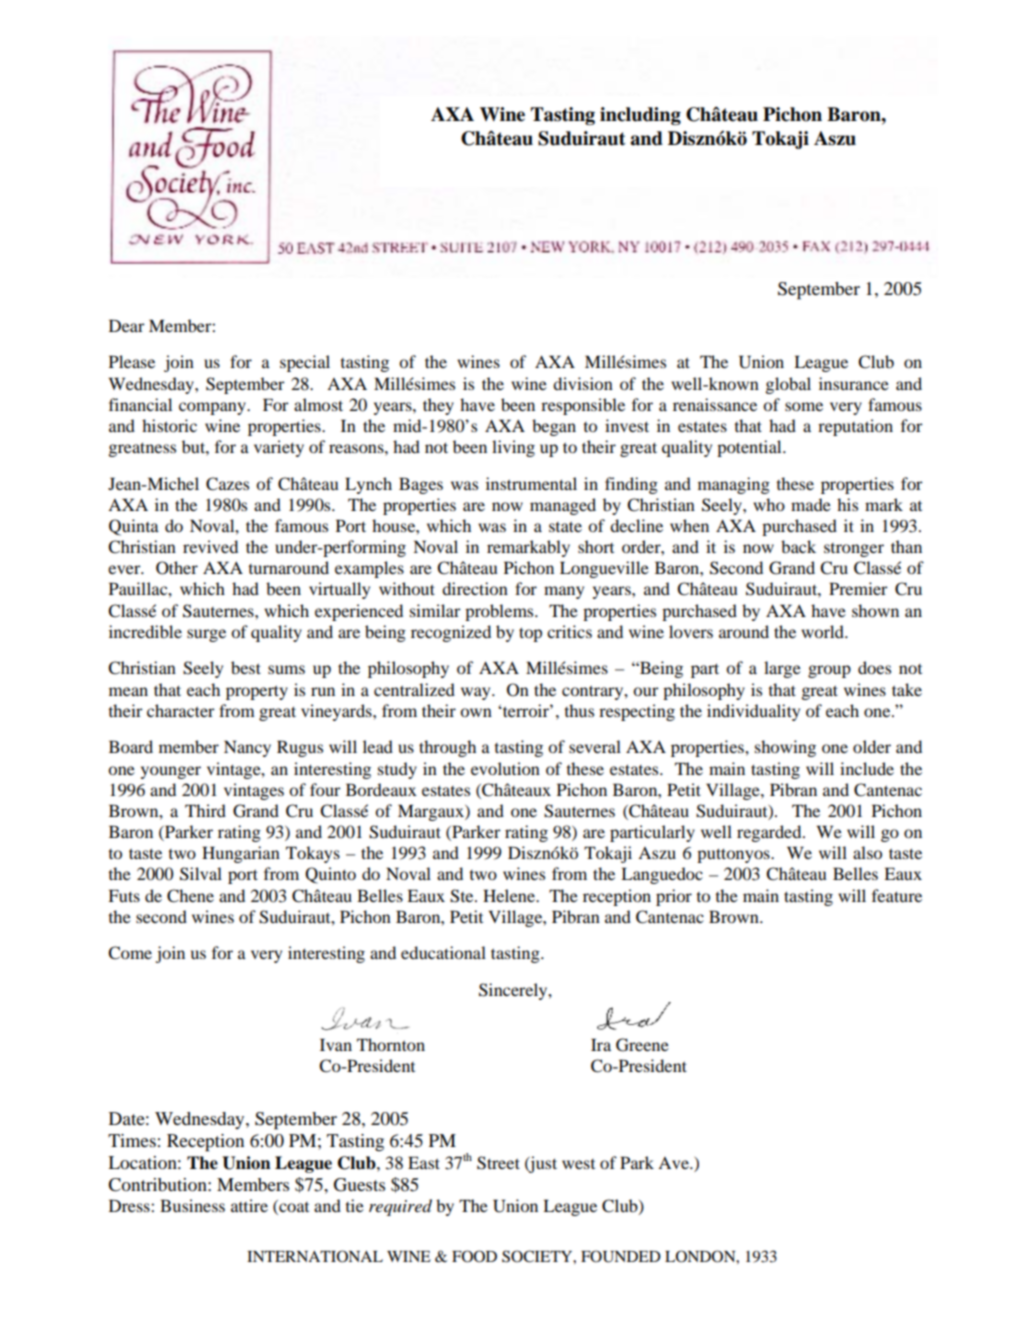 The height and width of the screenshot is (1326, 1025). What do you see at coordinates (867, 852) in the screenshot?
I see `also` at bounding box center [867, 852].
